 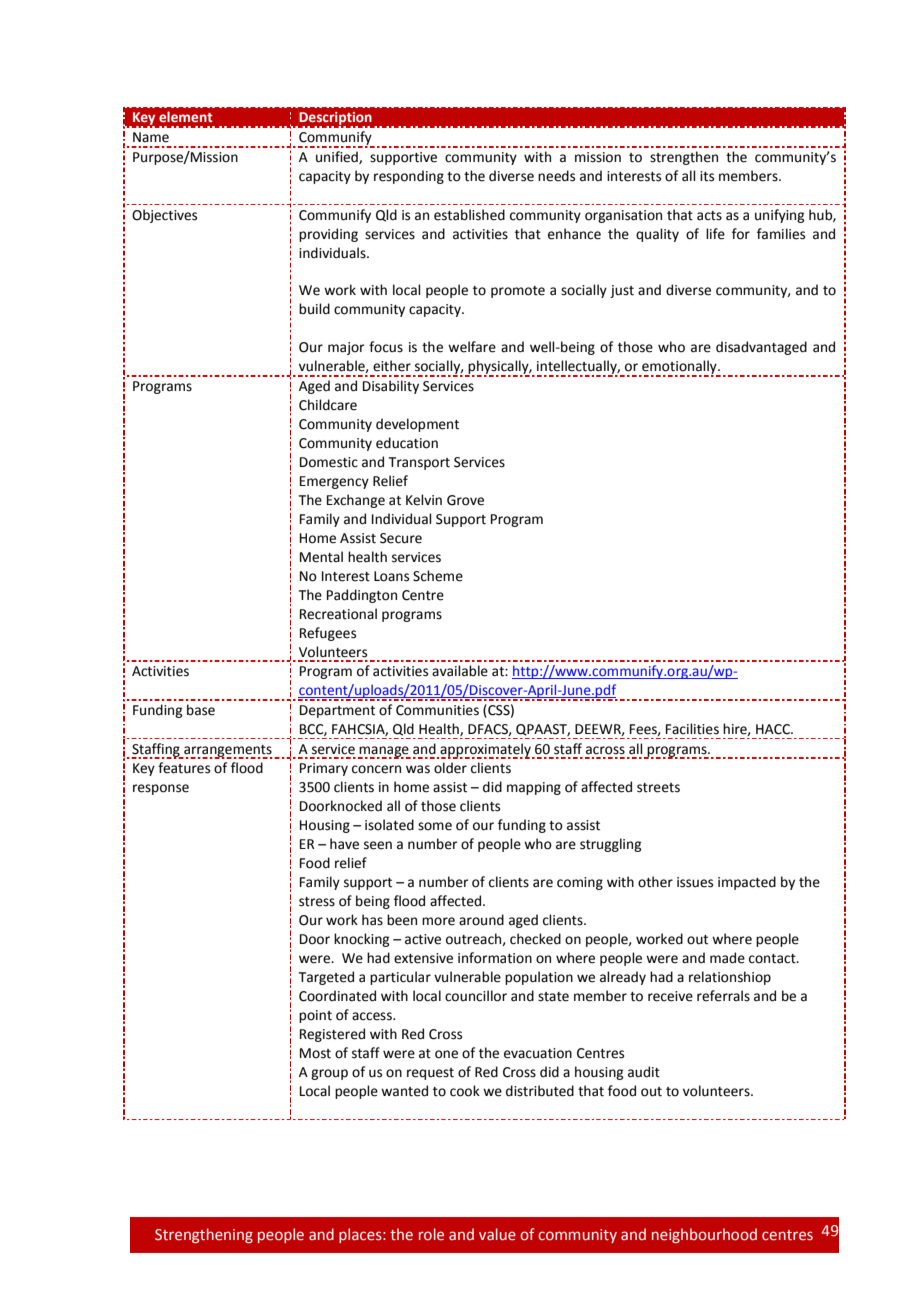 I want to click on its, so click(x=707, y=176).
